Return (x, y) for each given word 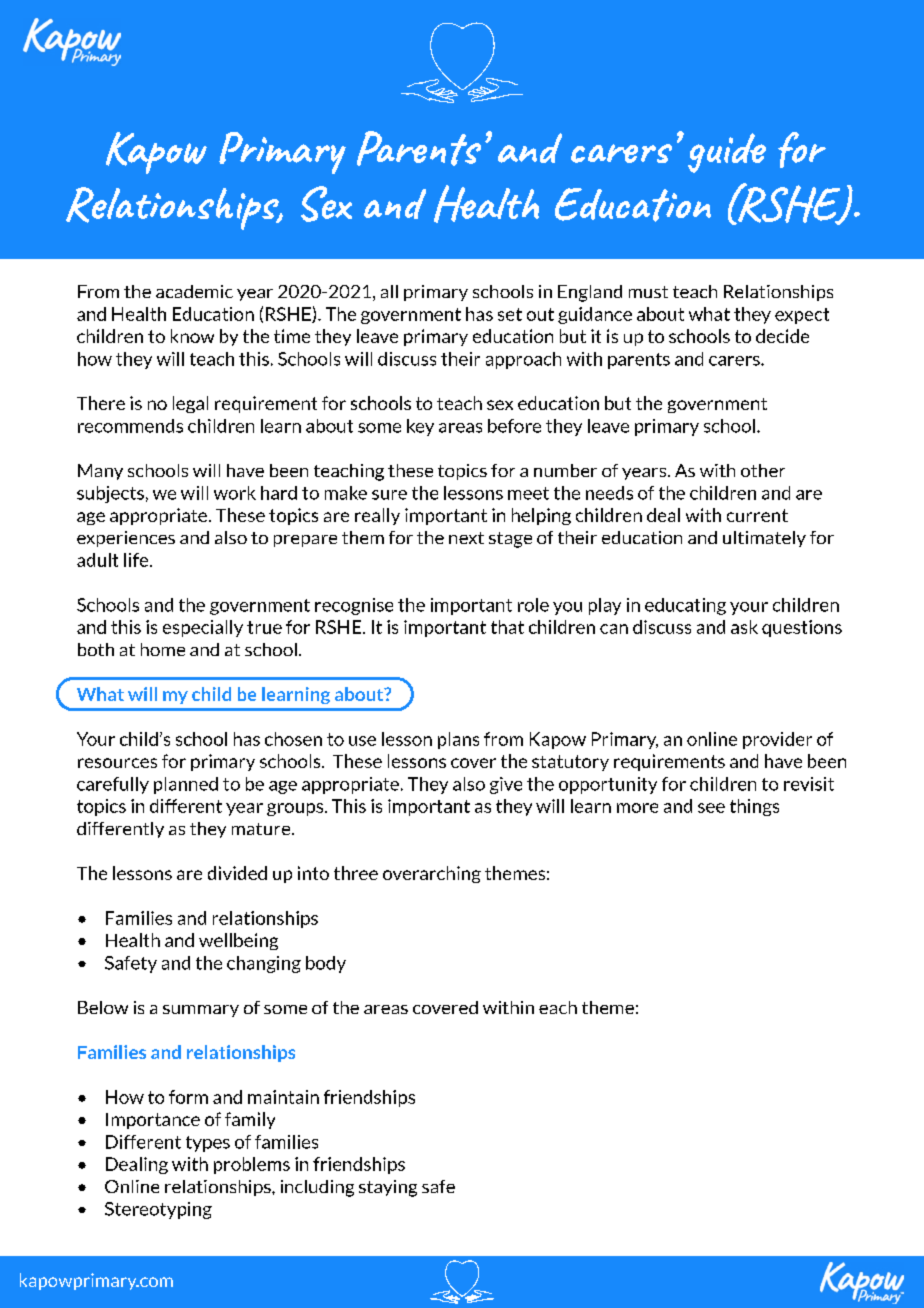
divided (237, 873)
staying (388, 1188)
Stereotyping (158, 1210)
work (235, 493)
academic (194, 291)
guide (727, 153)
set (510, 314)
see (711, 808)
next (466, 538)
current (757, 515)
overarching (432, 874)
